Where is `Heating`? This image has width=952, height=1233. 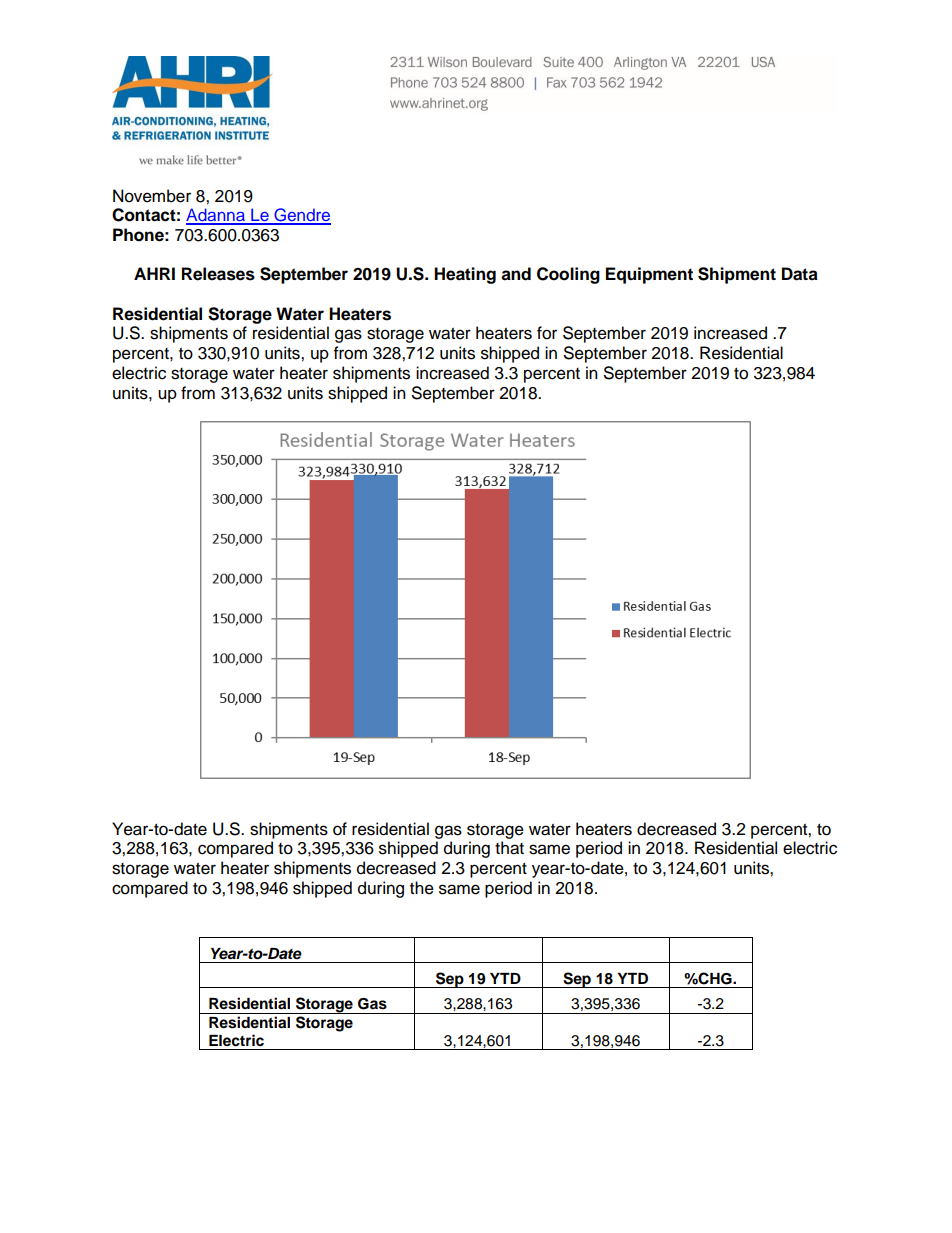
Heating is located at coordinates (465, 275).
